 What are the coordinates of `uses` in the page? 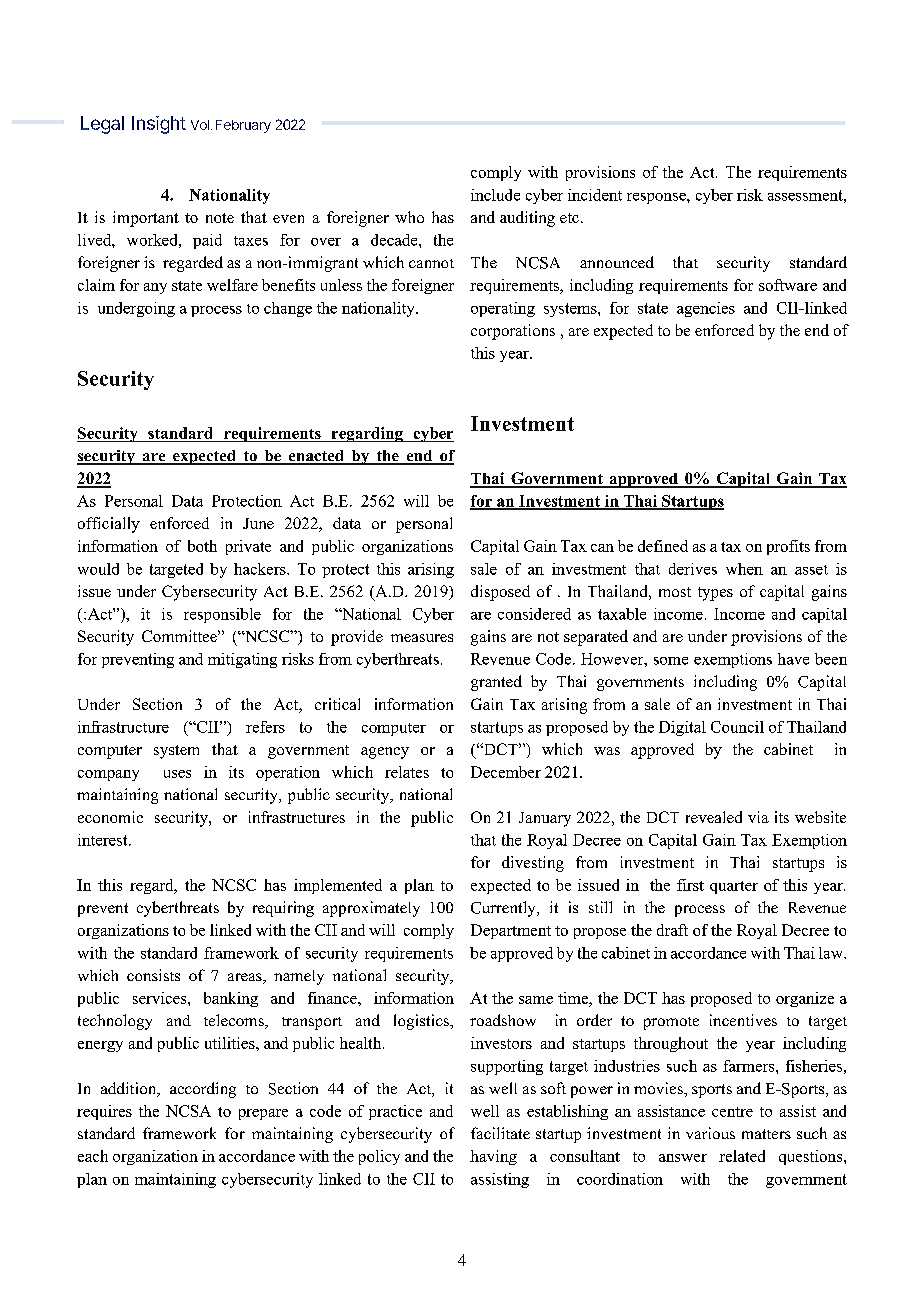 It's located at (177, 774).
